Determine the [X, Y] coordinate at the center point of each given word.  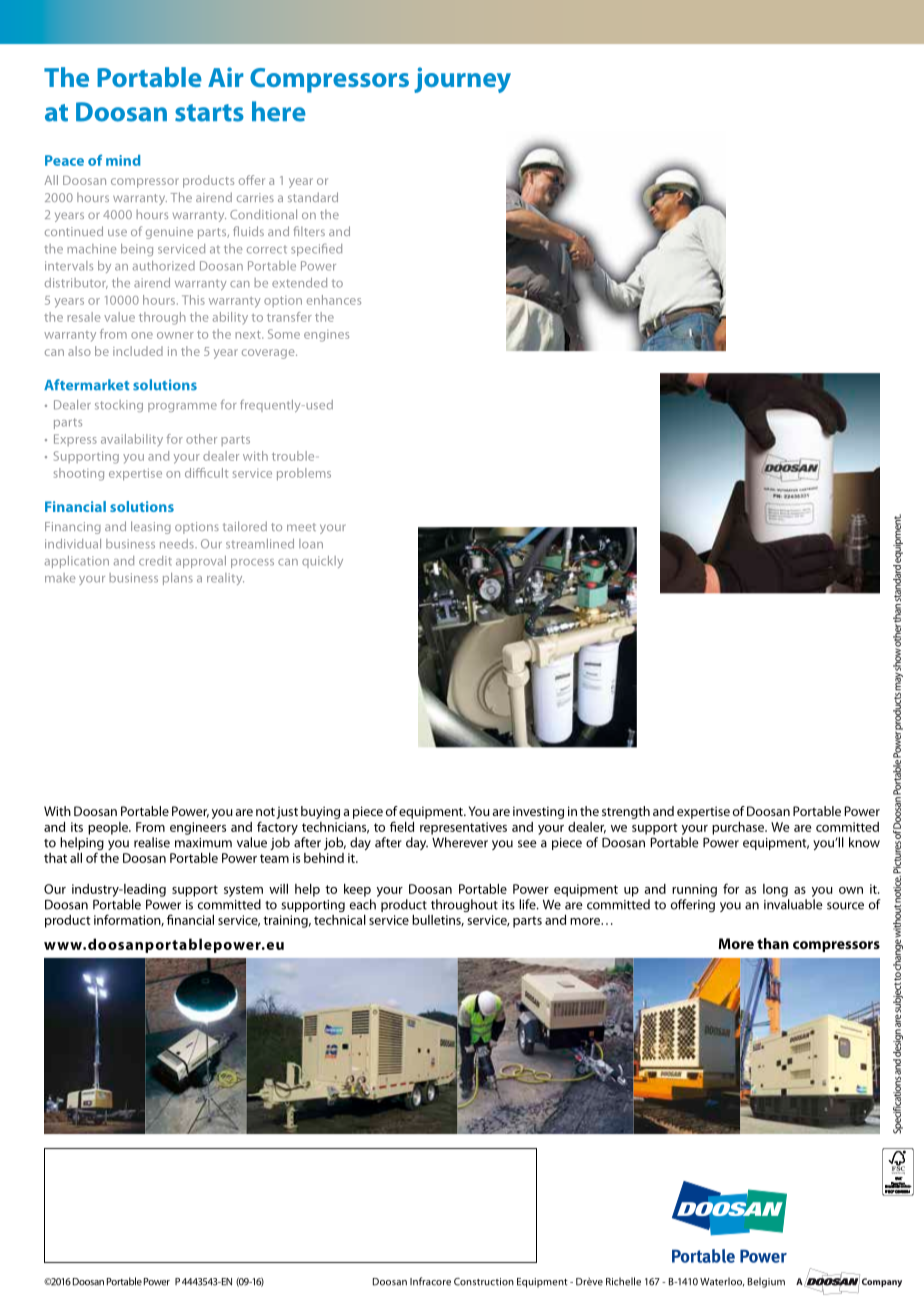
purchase [739, 828]
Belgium [766, 1282]
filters [309, 231]
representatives [463, 828]
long [775, 890]
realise [152, 842]
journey [462, 80]
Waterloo [722, 1282]
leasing [151, 527]
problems [304, 474]
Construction [484, 1282]
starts [209, 113]
